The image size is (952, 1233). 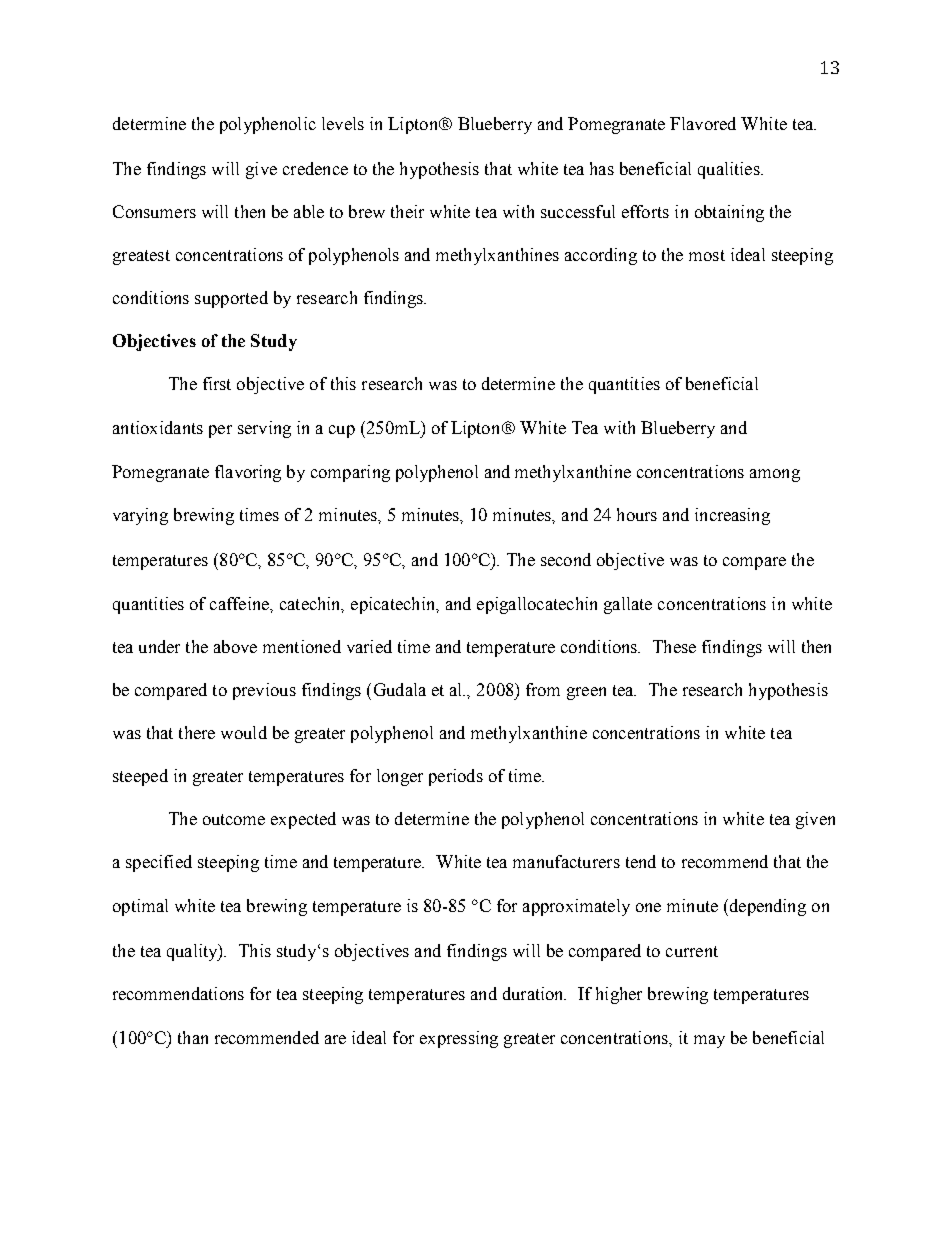 What do you see at coordinates (193, 1037) in the screenshot?
I see `than` at bounding box center [193, 1037].
